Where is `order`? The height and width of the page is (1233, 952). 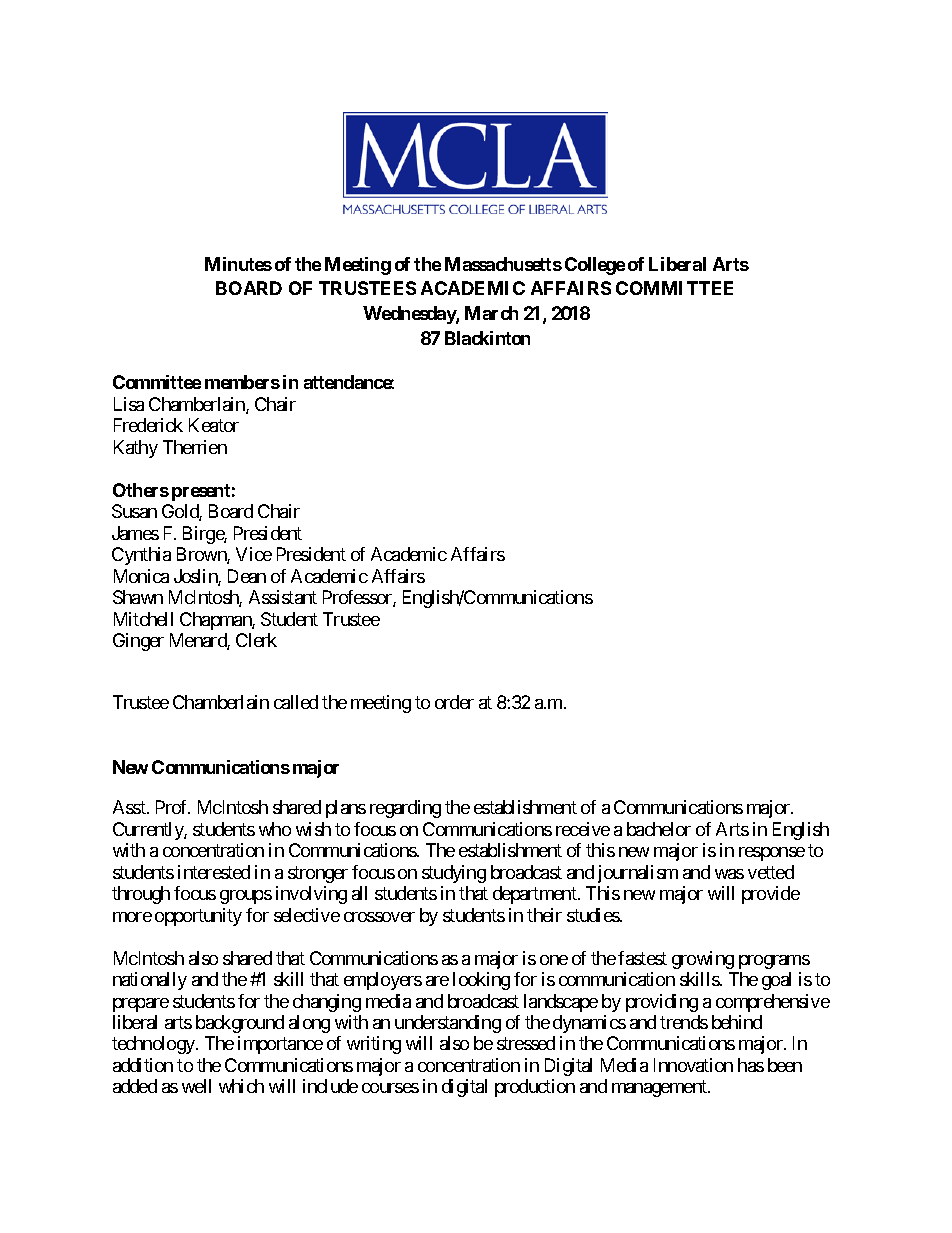 order is located at coordinates (454, 702).
